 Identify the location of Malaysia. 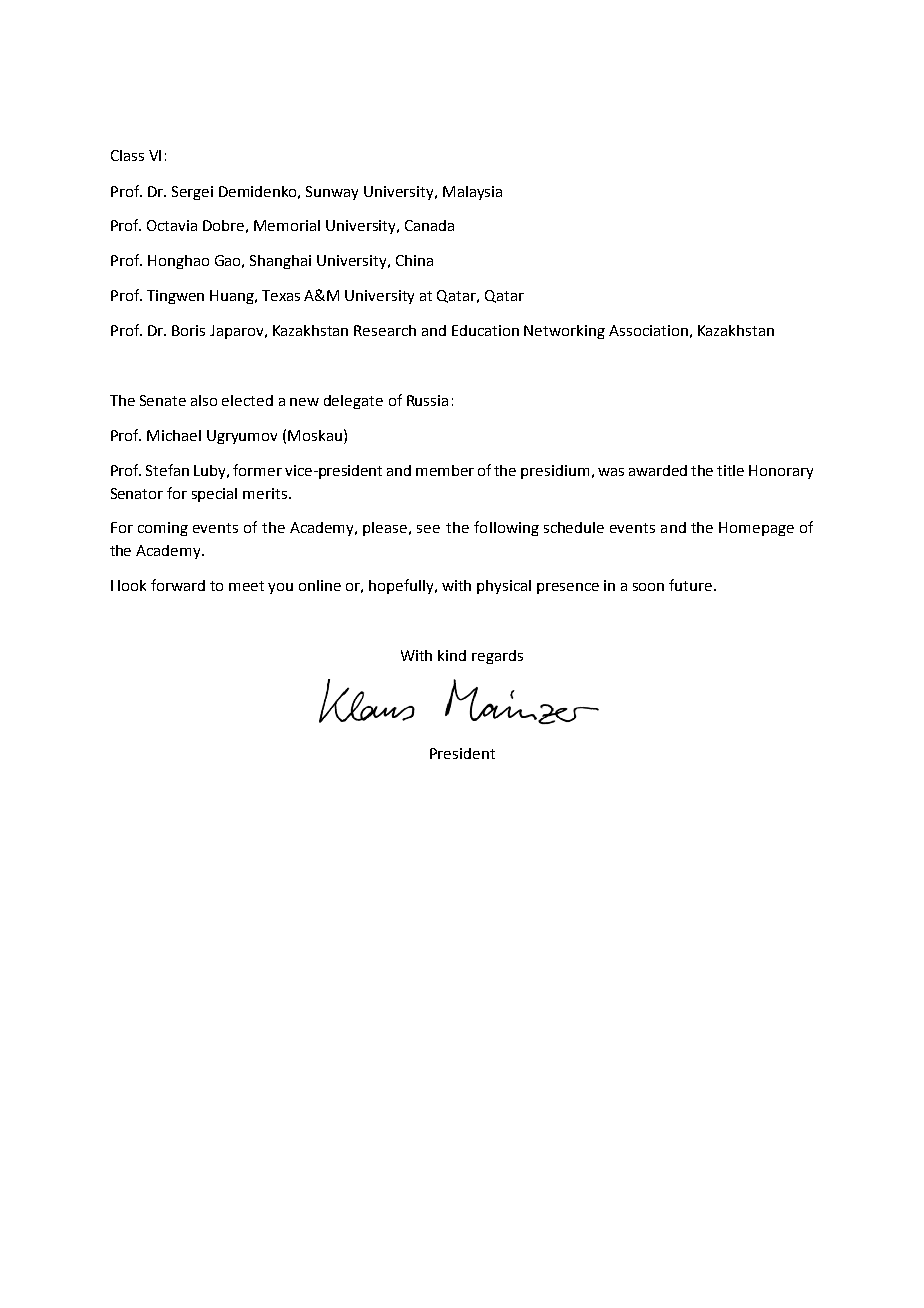
(472, 193).
